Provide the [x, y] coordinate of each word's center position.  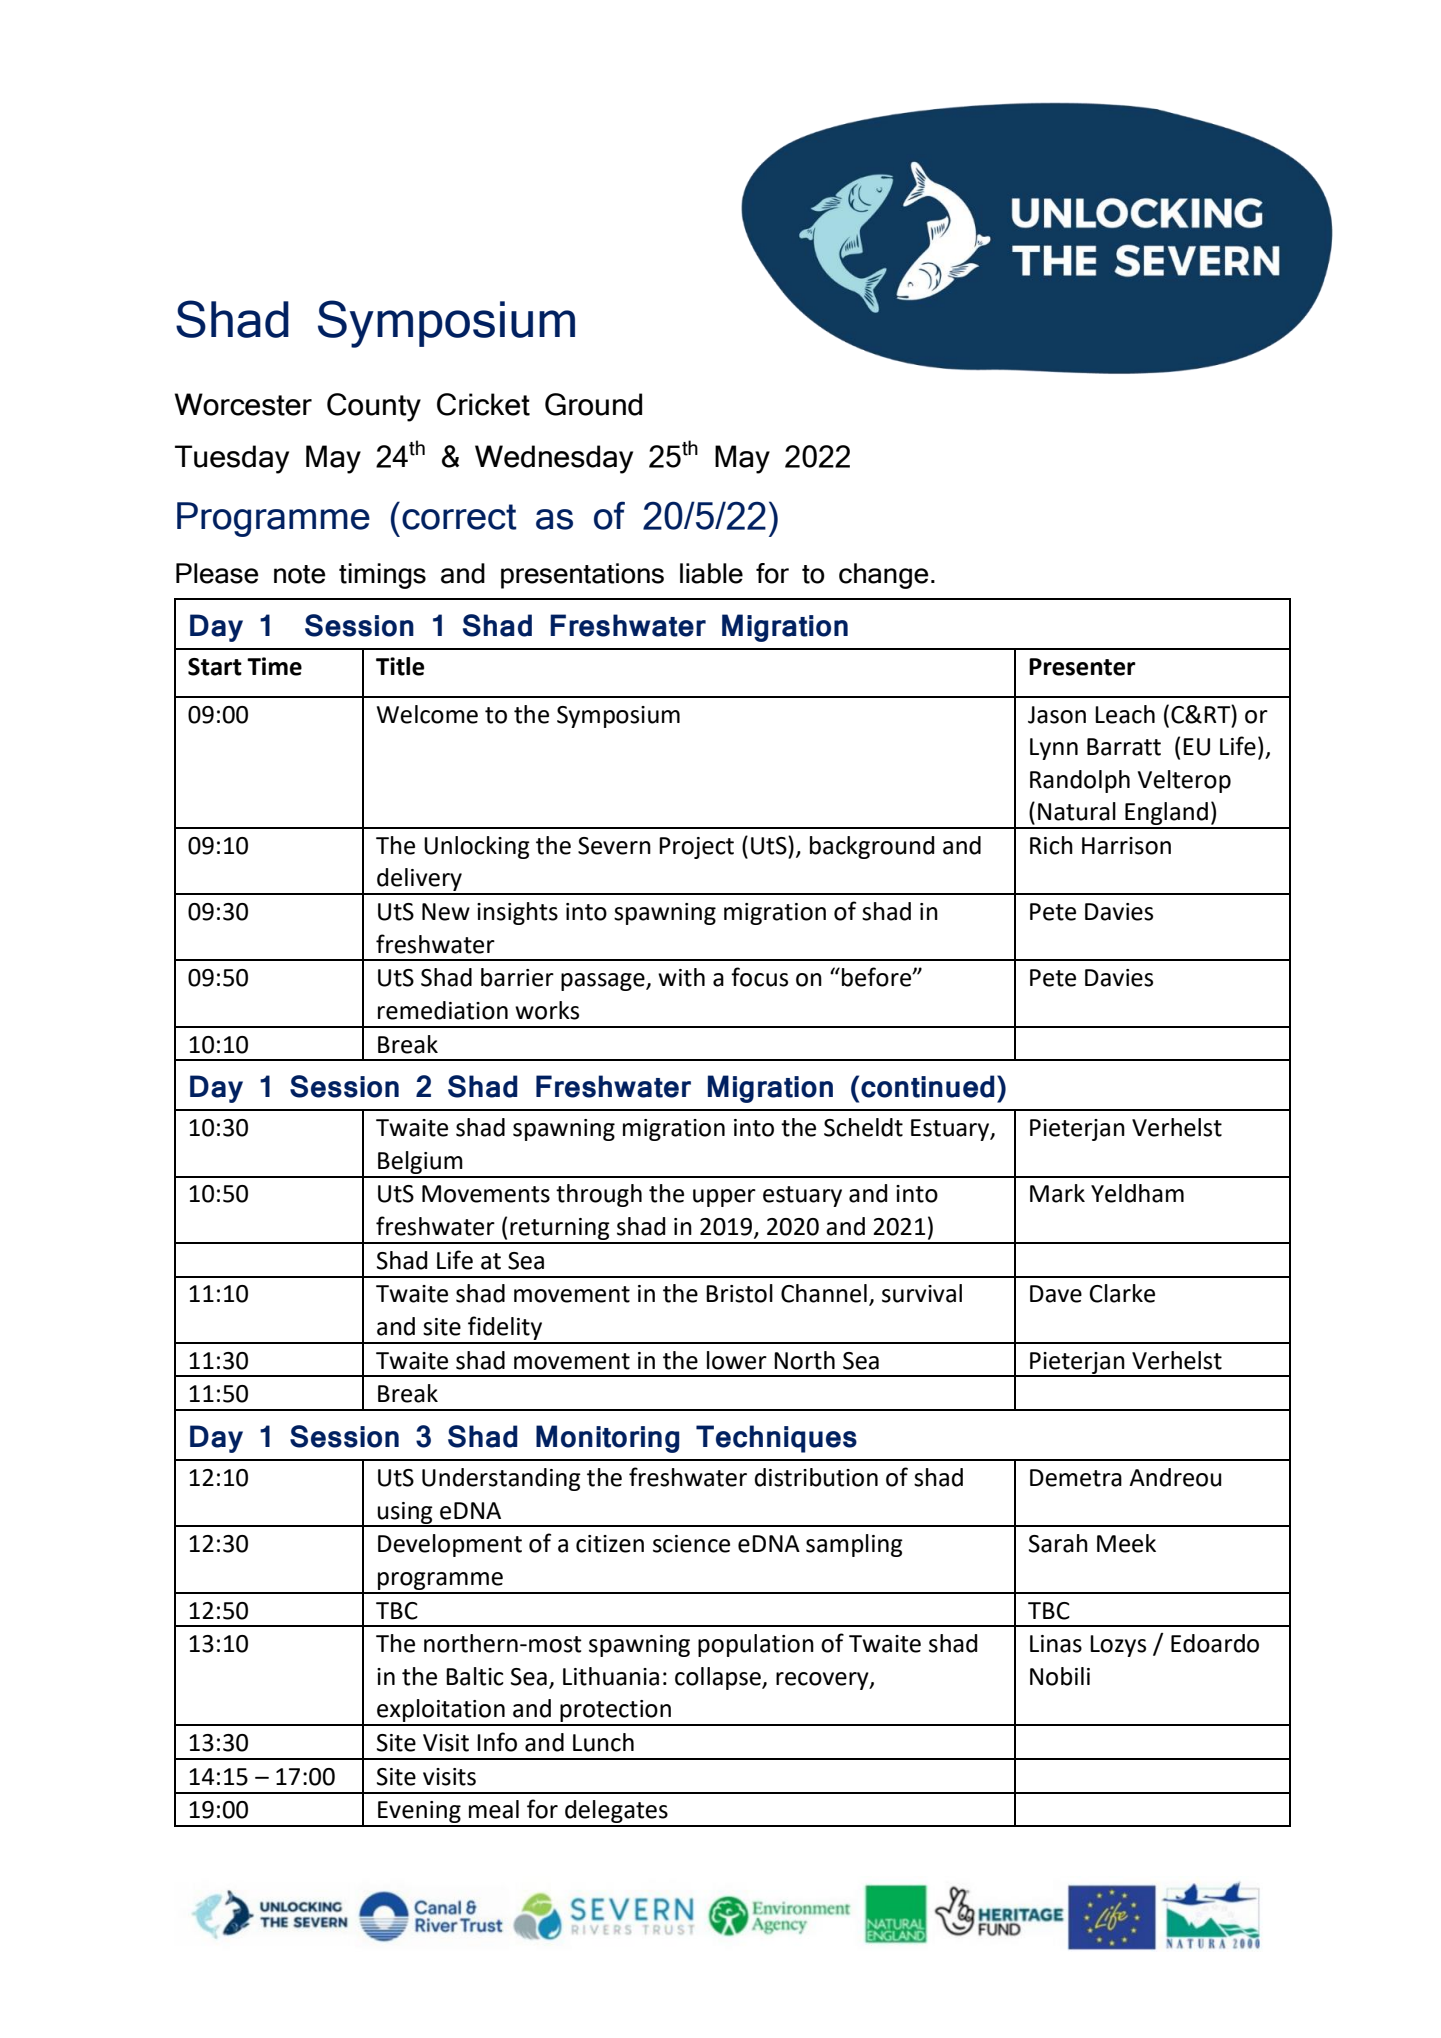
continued [928, 1086]
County [374, 407]
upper [724, 1198]
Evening [419, 1813]
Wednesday [554, 459]
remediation [443, 1010]
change [884, 576]
